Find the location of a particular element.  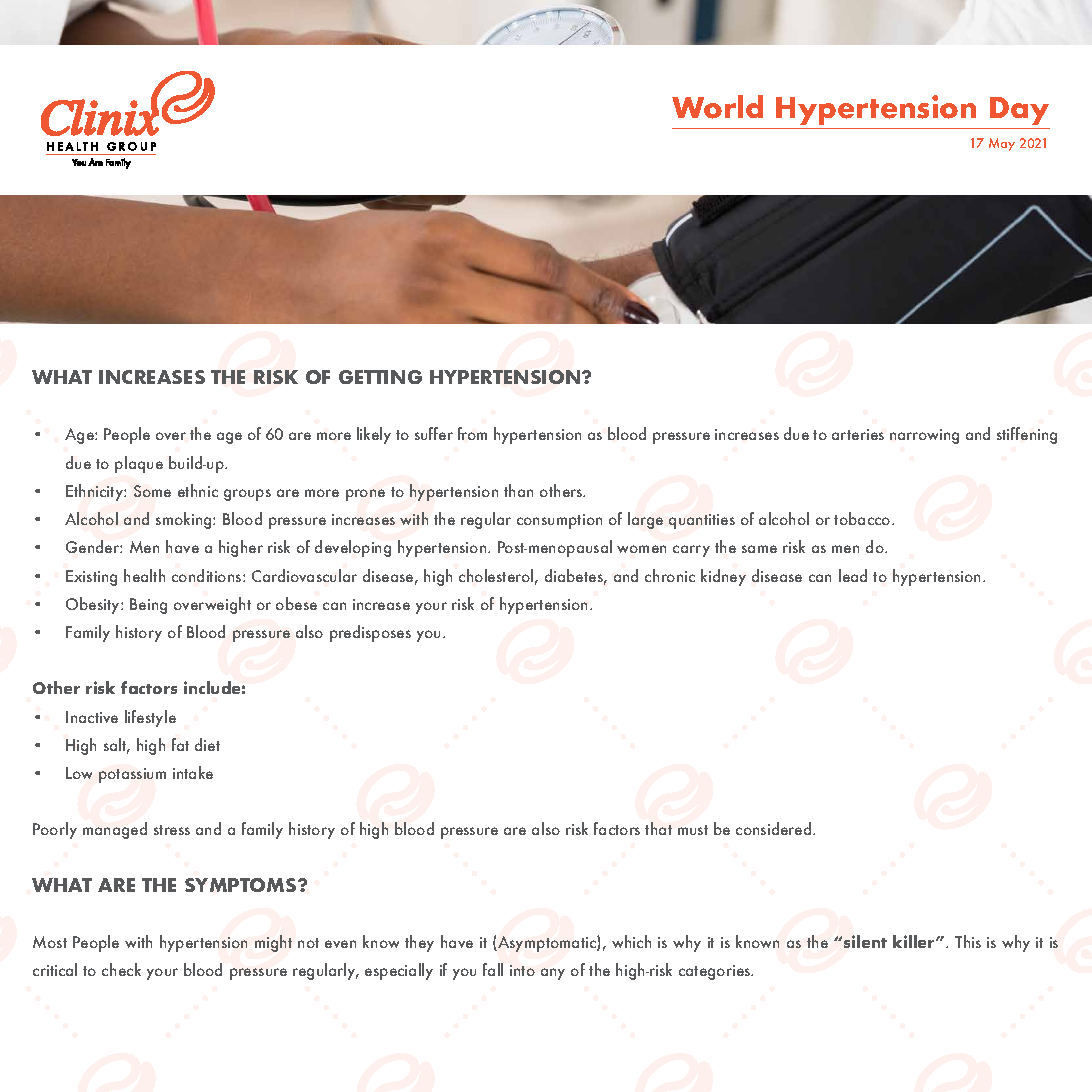

Day is located at coordinates (1019, 111).
